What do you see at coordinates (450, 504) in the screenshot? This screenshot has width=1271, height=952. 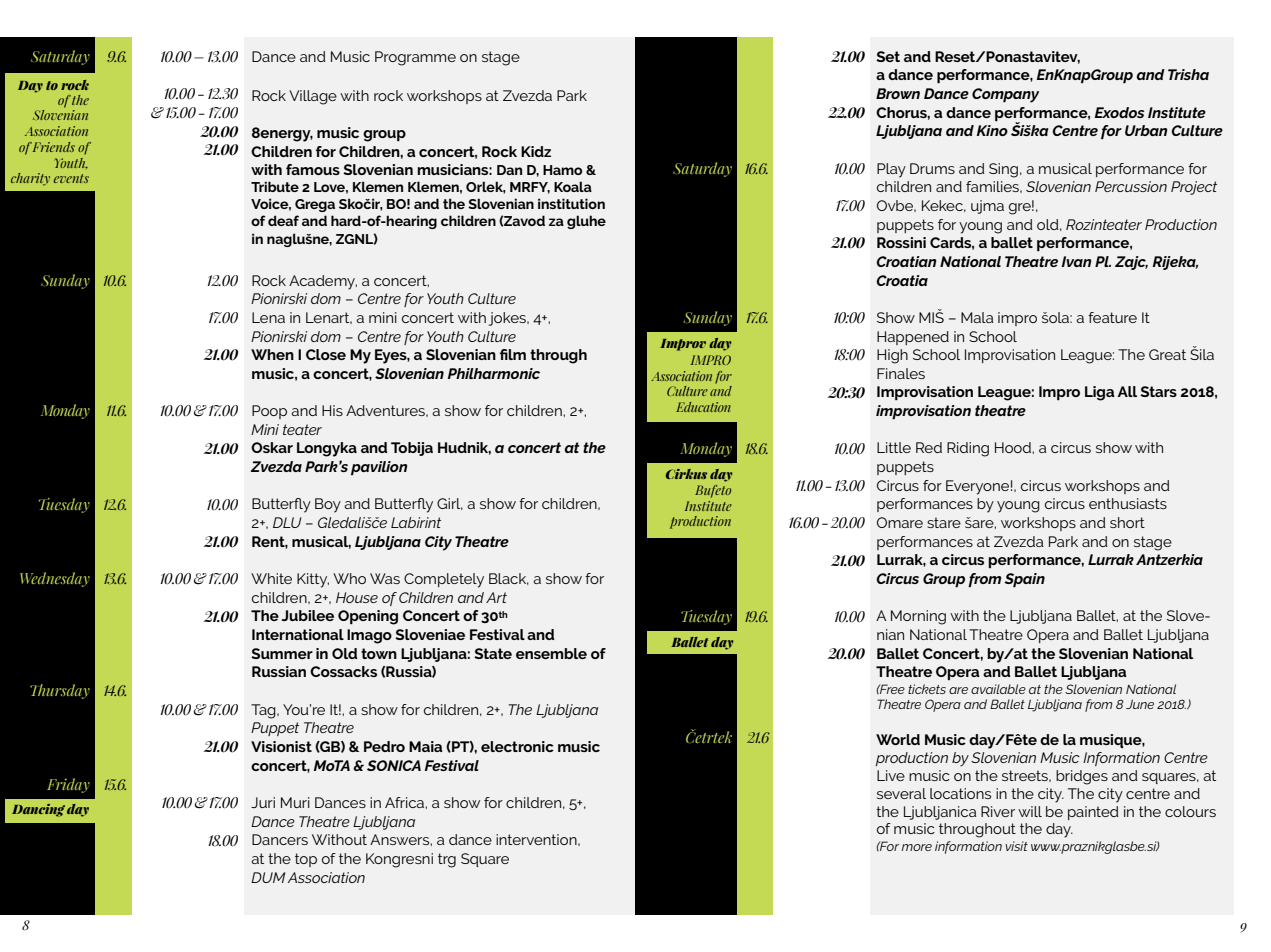 I see `Girl` at bounding box center [450, 504].
